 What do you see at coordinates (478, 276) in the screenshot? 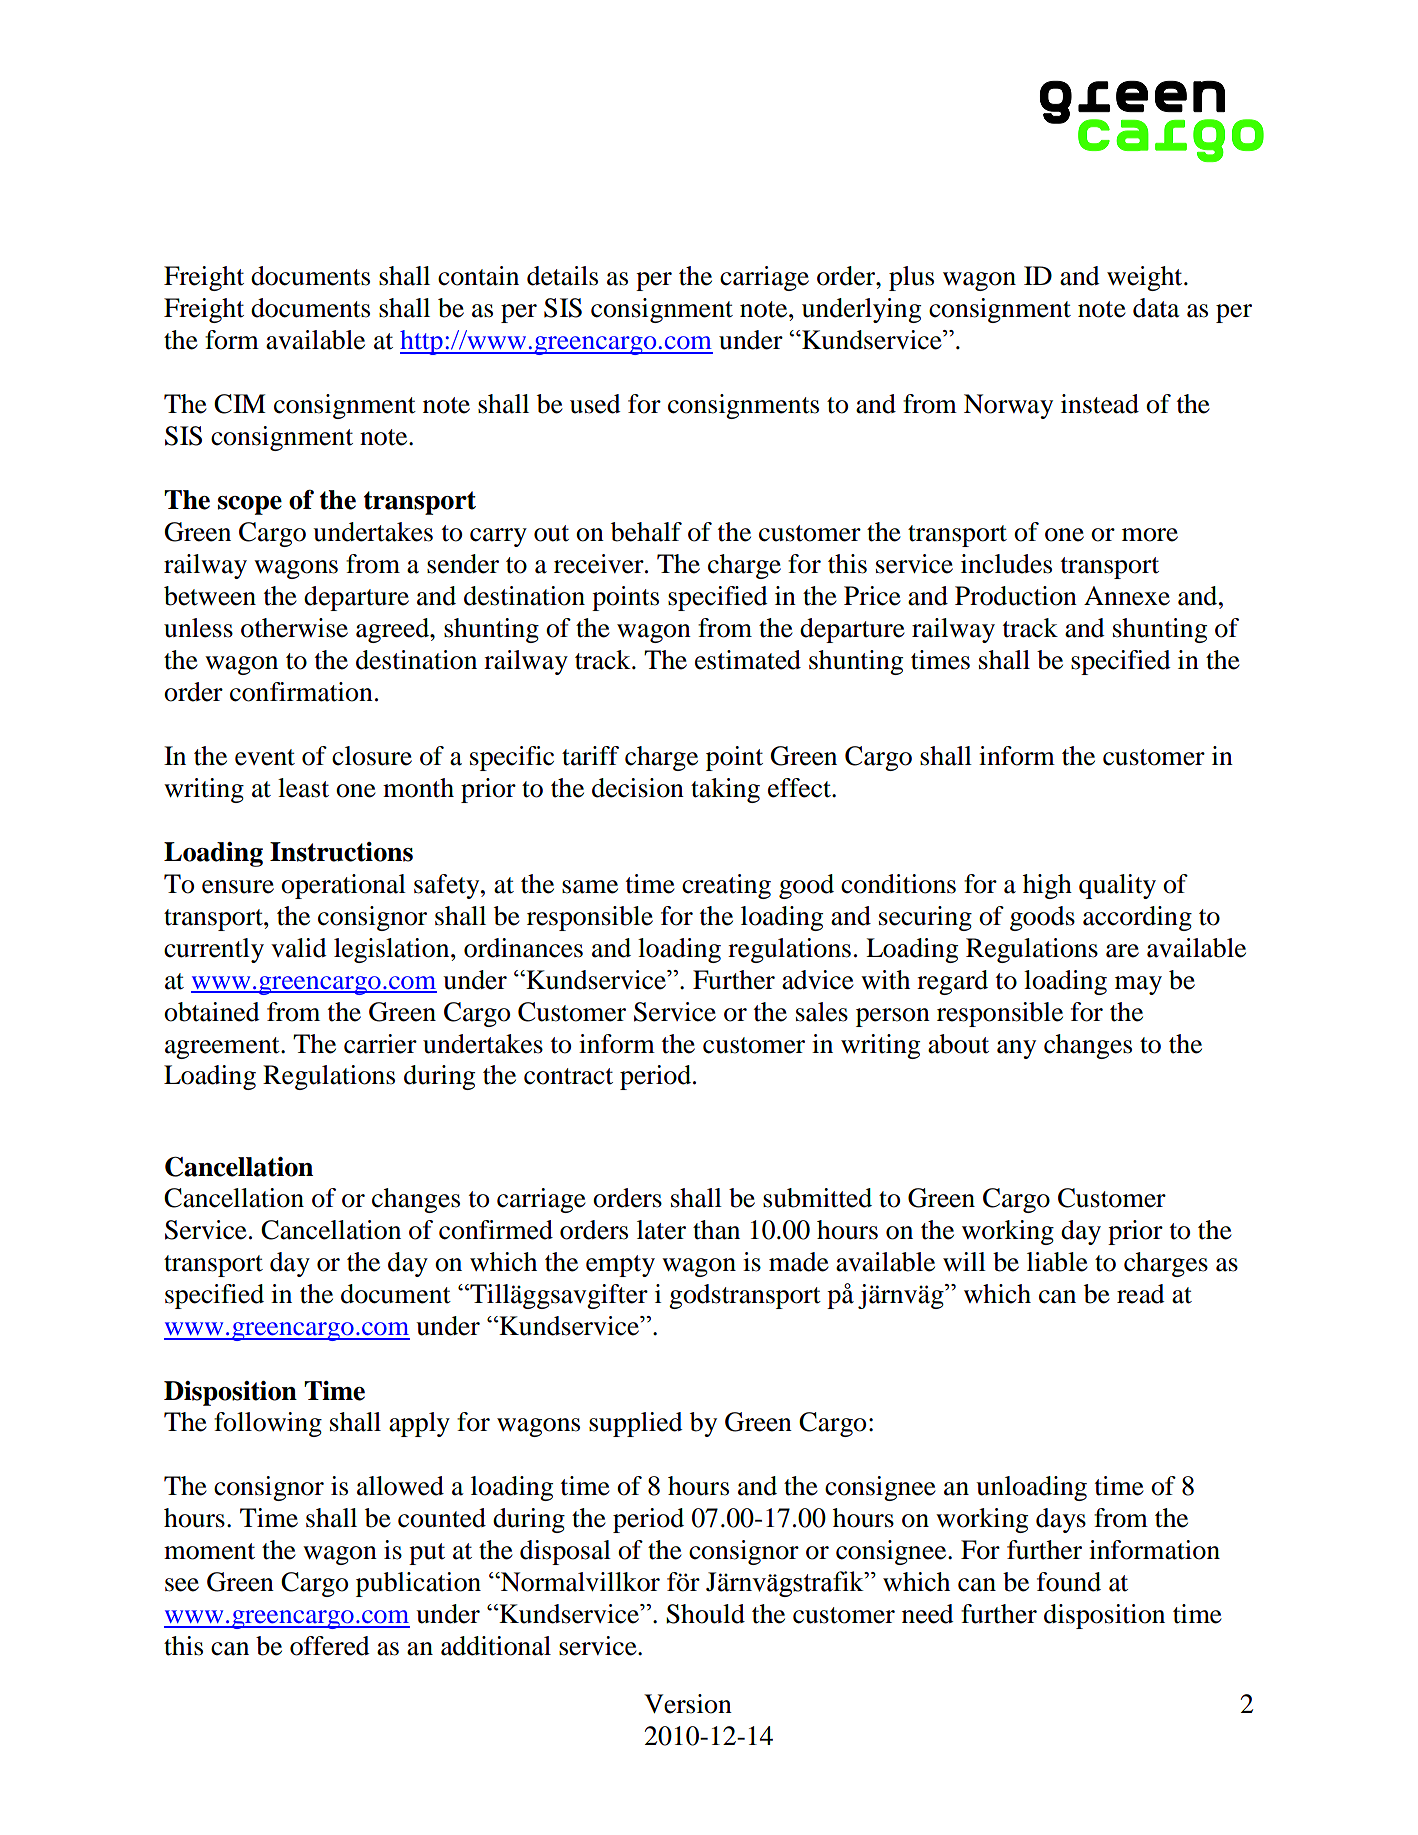
I see `contain` at bounding box center [478, 276].
